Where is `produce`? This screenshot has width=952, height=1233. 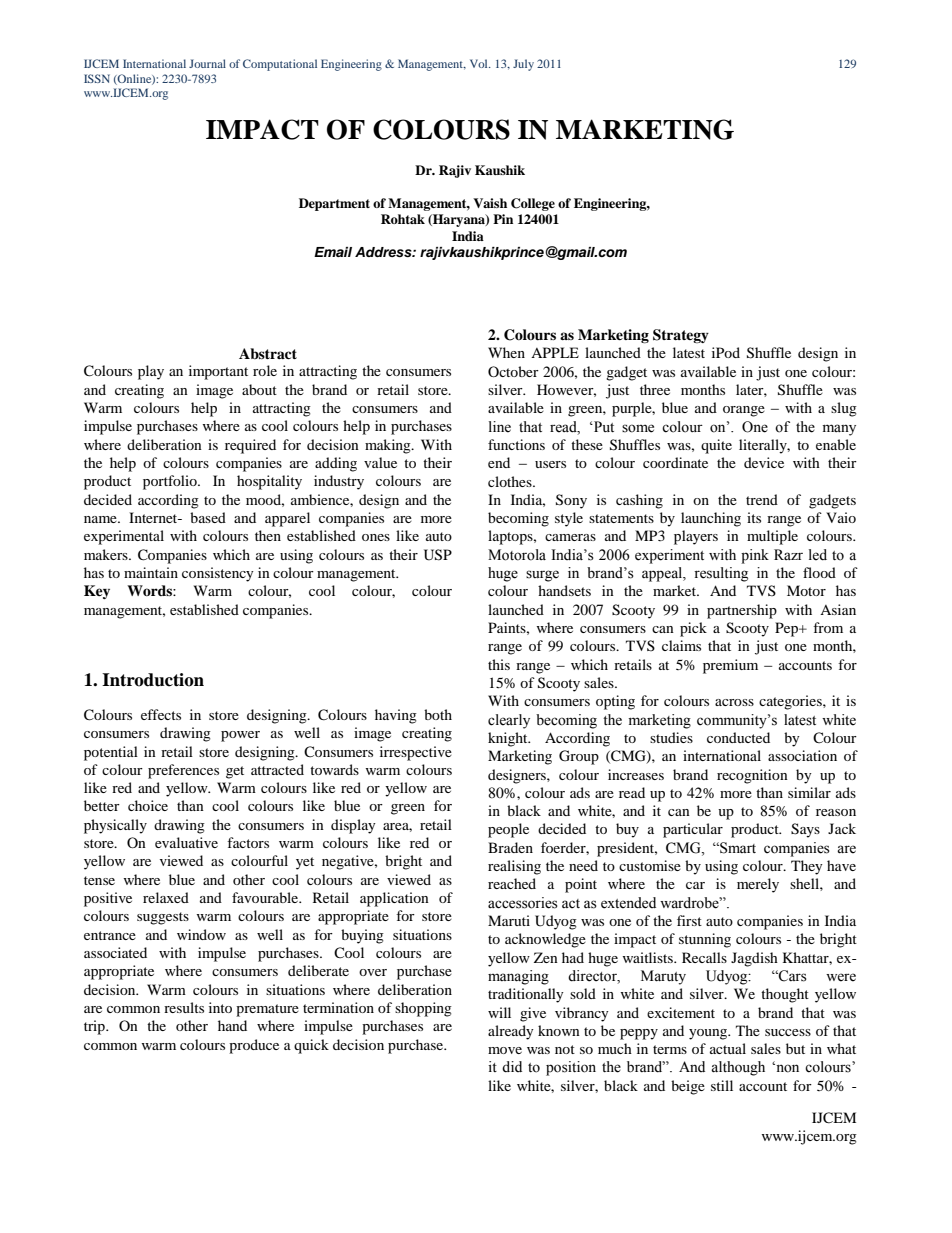 produce is located at coordinates (254, 1046).
